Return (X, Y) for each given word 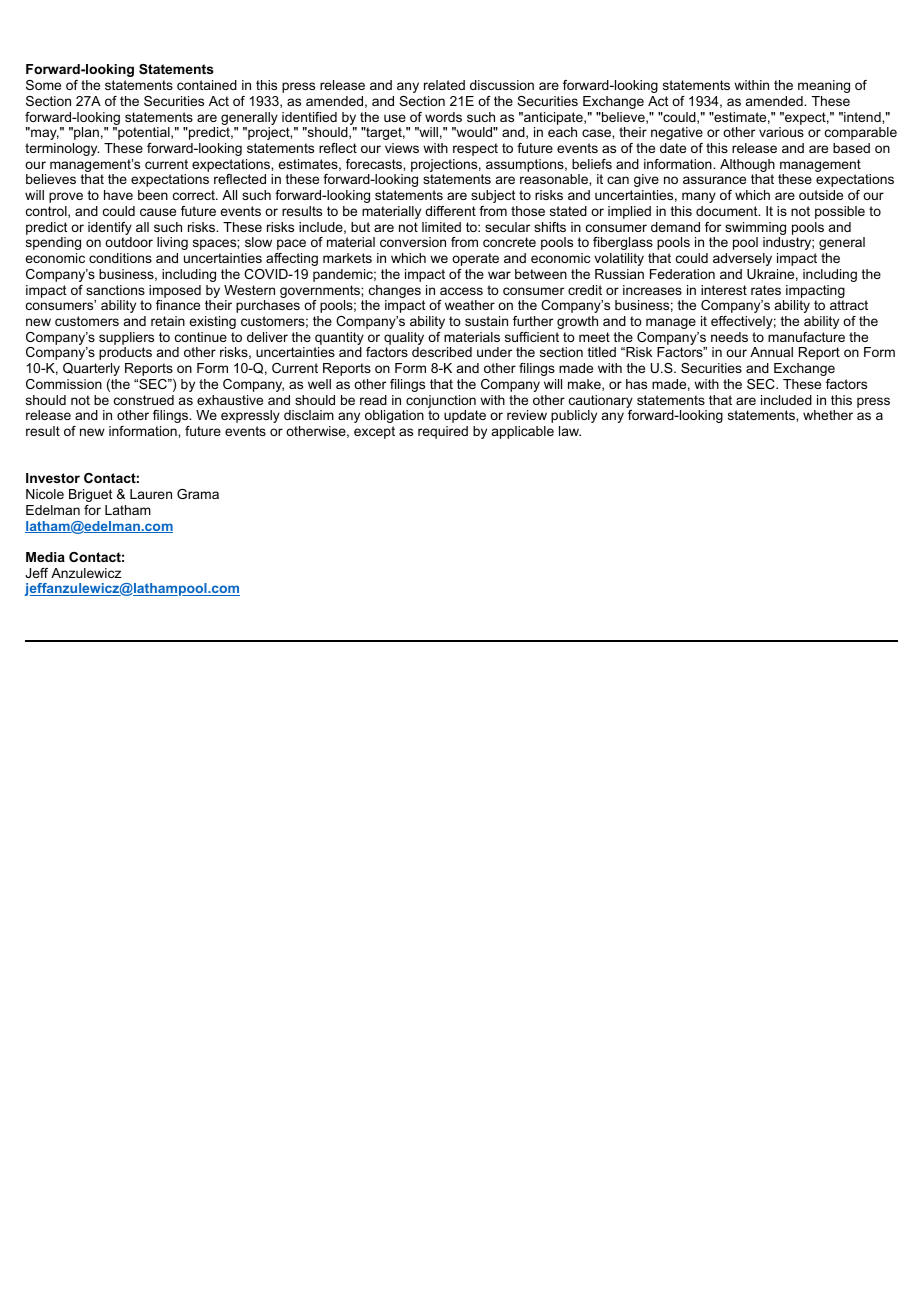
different (450, 211)
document (728, 211)
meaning (824, 86)
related (444, 85)
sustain (486, 321)
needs (729, 337)
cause (158, 212)
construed (144, 400)
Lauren (151, 494)
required (443, 432)
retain (168, 321)
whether (828, 415)
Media (45, 557)
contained (207, 85)
